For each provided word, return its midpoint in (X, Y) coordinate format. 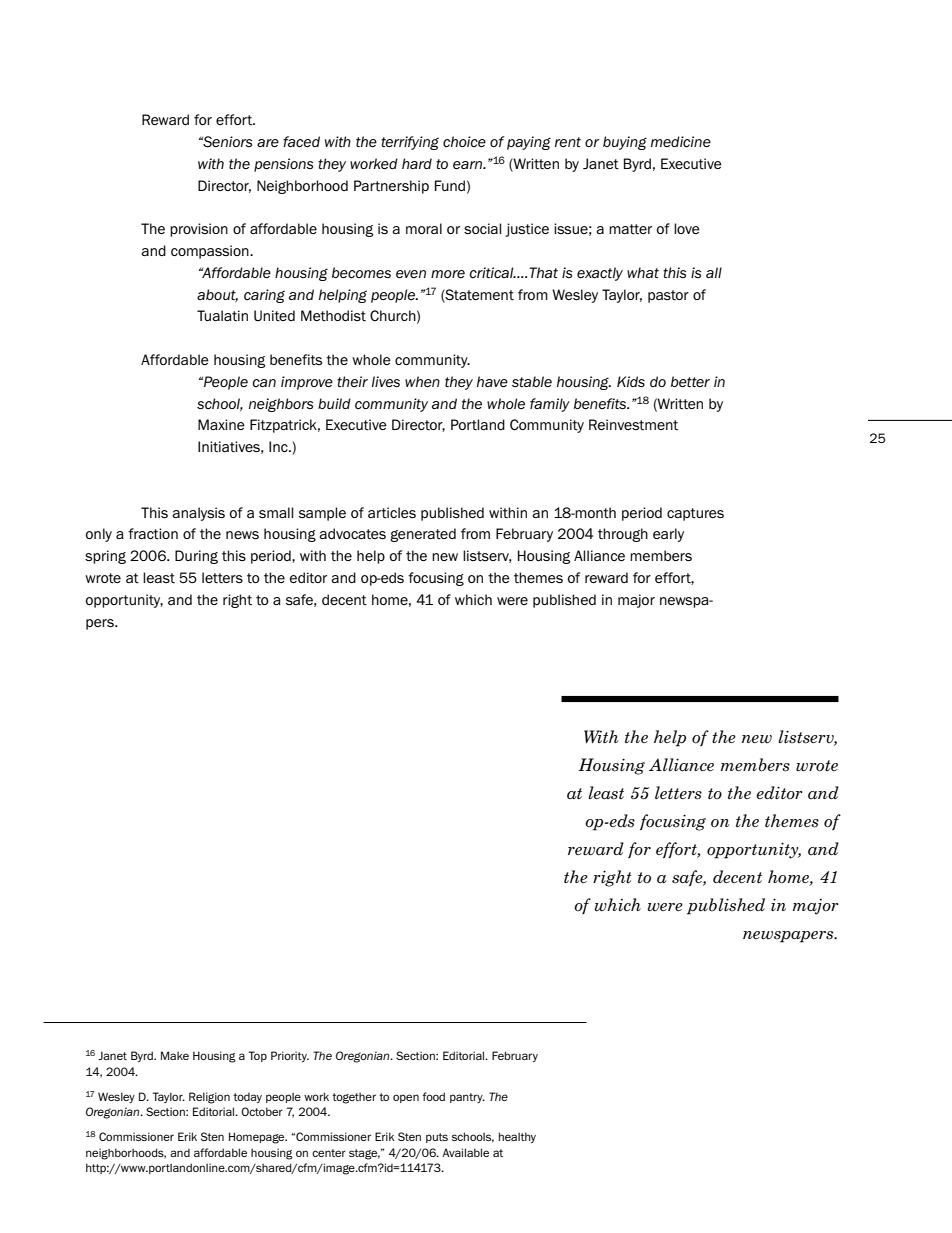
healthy (517, 1137)
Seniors (226, 142)
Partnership (391, 187)
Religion (209, 1098)
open (406, 1098)
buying (625, 143)
